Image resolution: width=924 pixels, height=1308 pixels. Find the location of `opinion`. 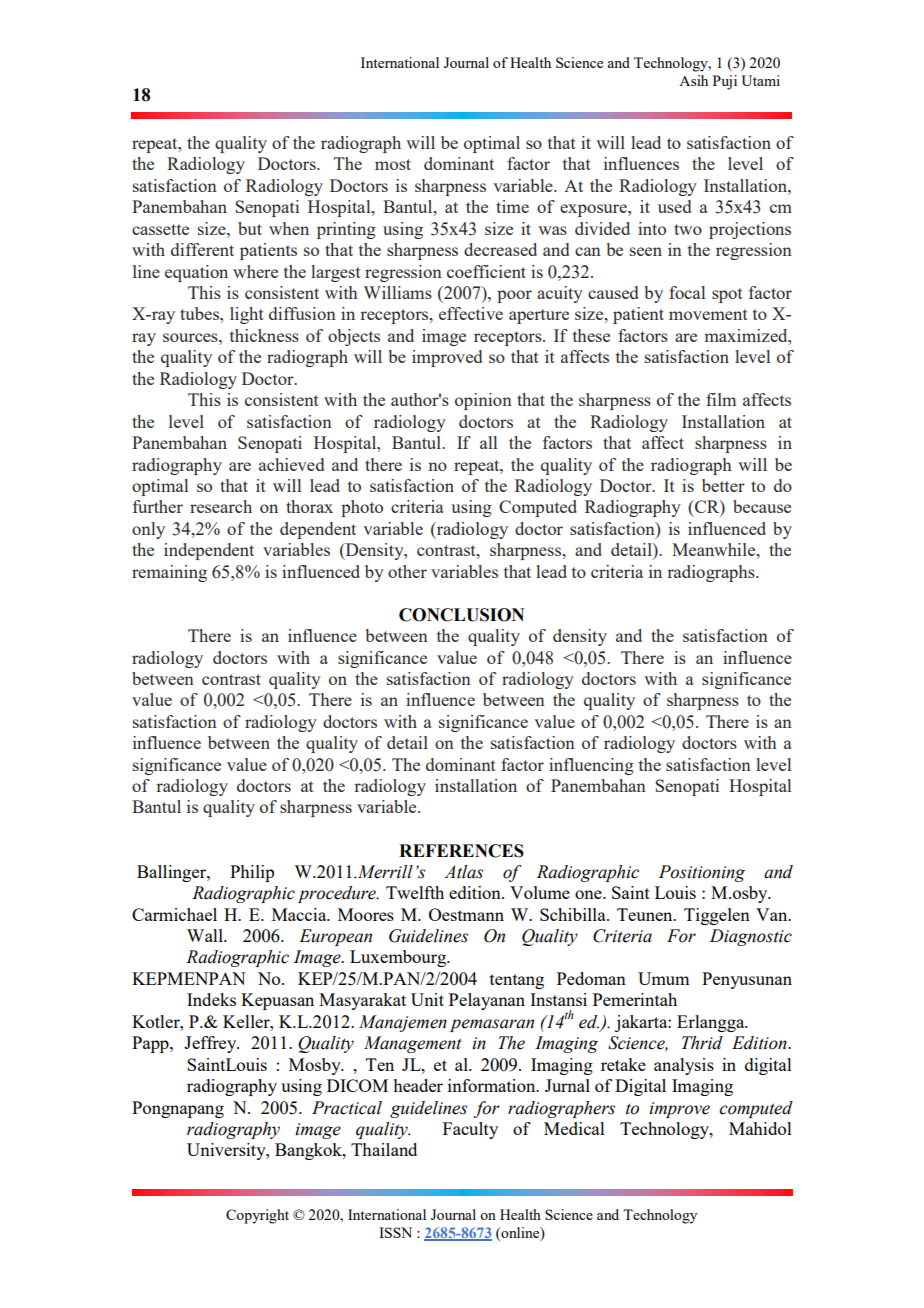

opinion is located at coordinates (483, 401).
